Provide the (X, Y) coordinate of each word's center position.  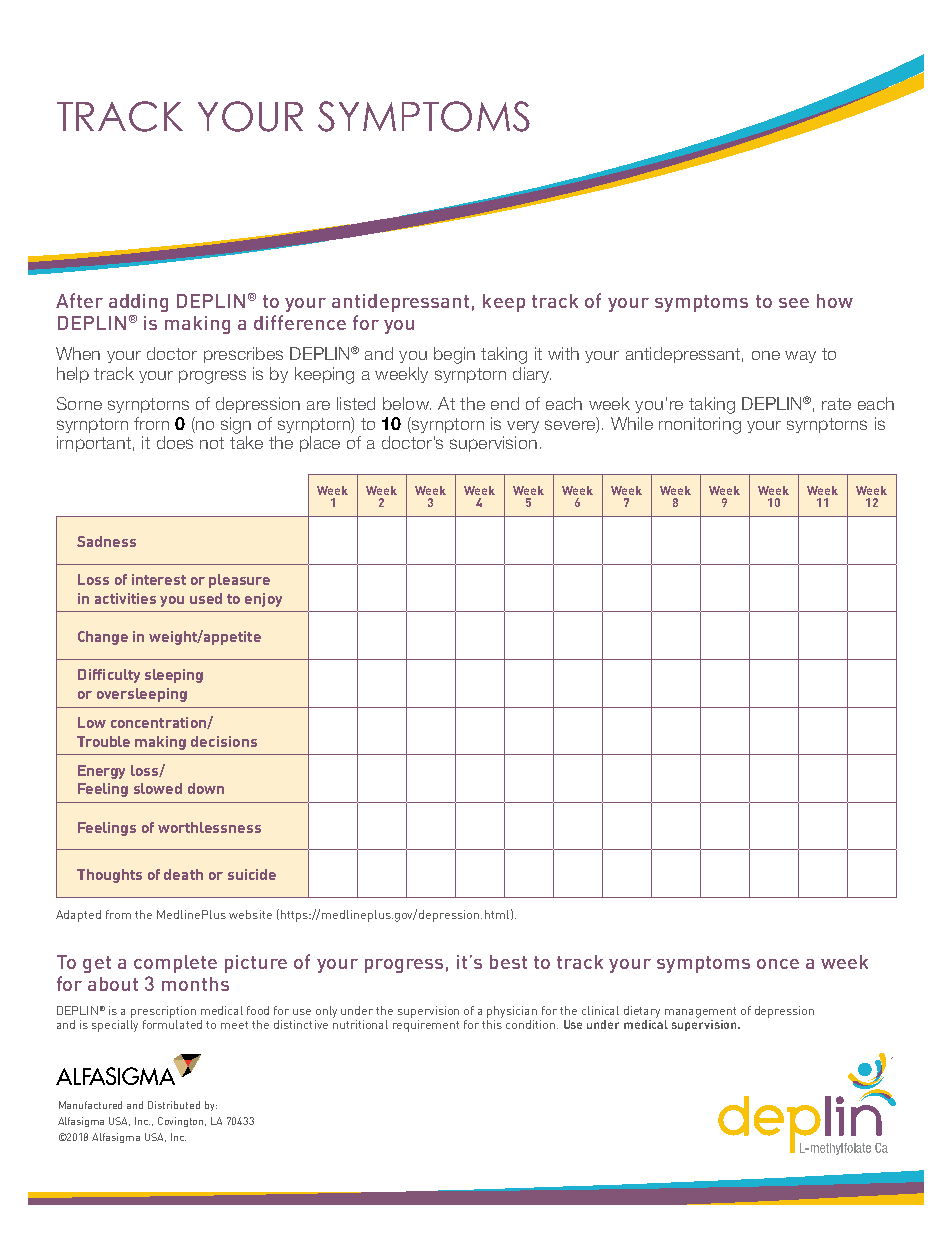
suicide (252, 874)
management (700, 1012)
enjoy (263, 600)
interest (159, 579)
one (766, 355)
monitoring (700, 425)
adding (138, 303)
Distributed (174, 1105)
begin (454, 355)
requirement (426, 1026)
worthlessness (209, 827)
